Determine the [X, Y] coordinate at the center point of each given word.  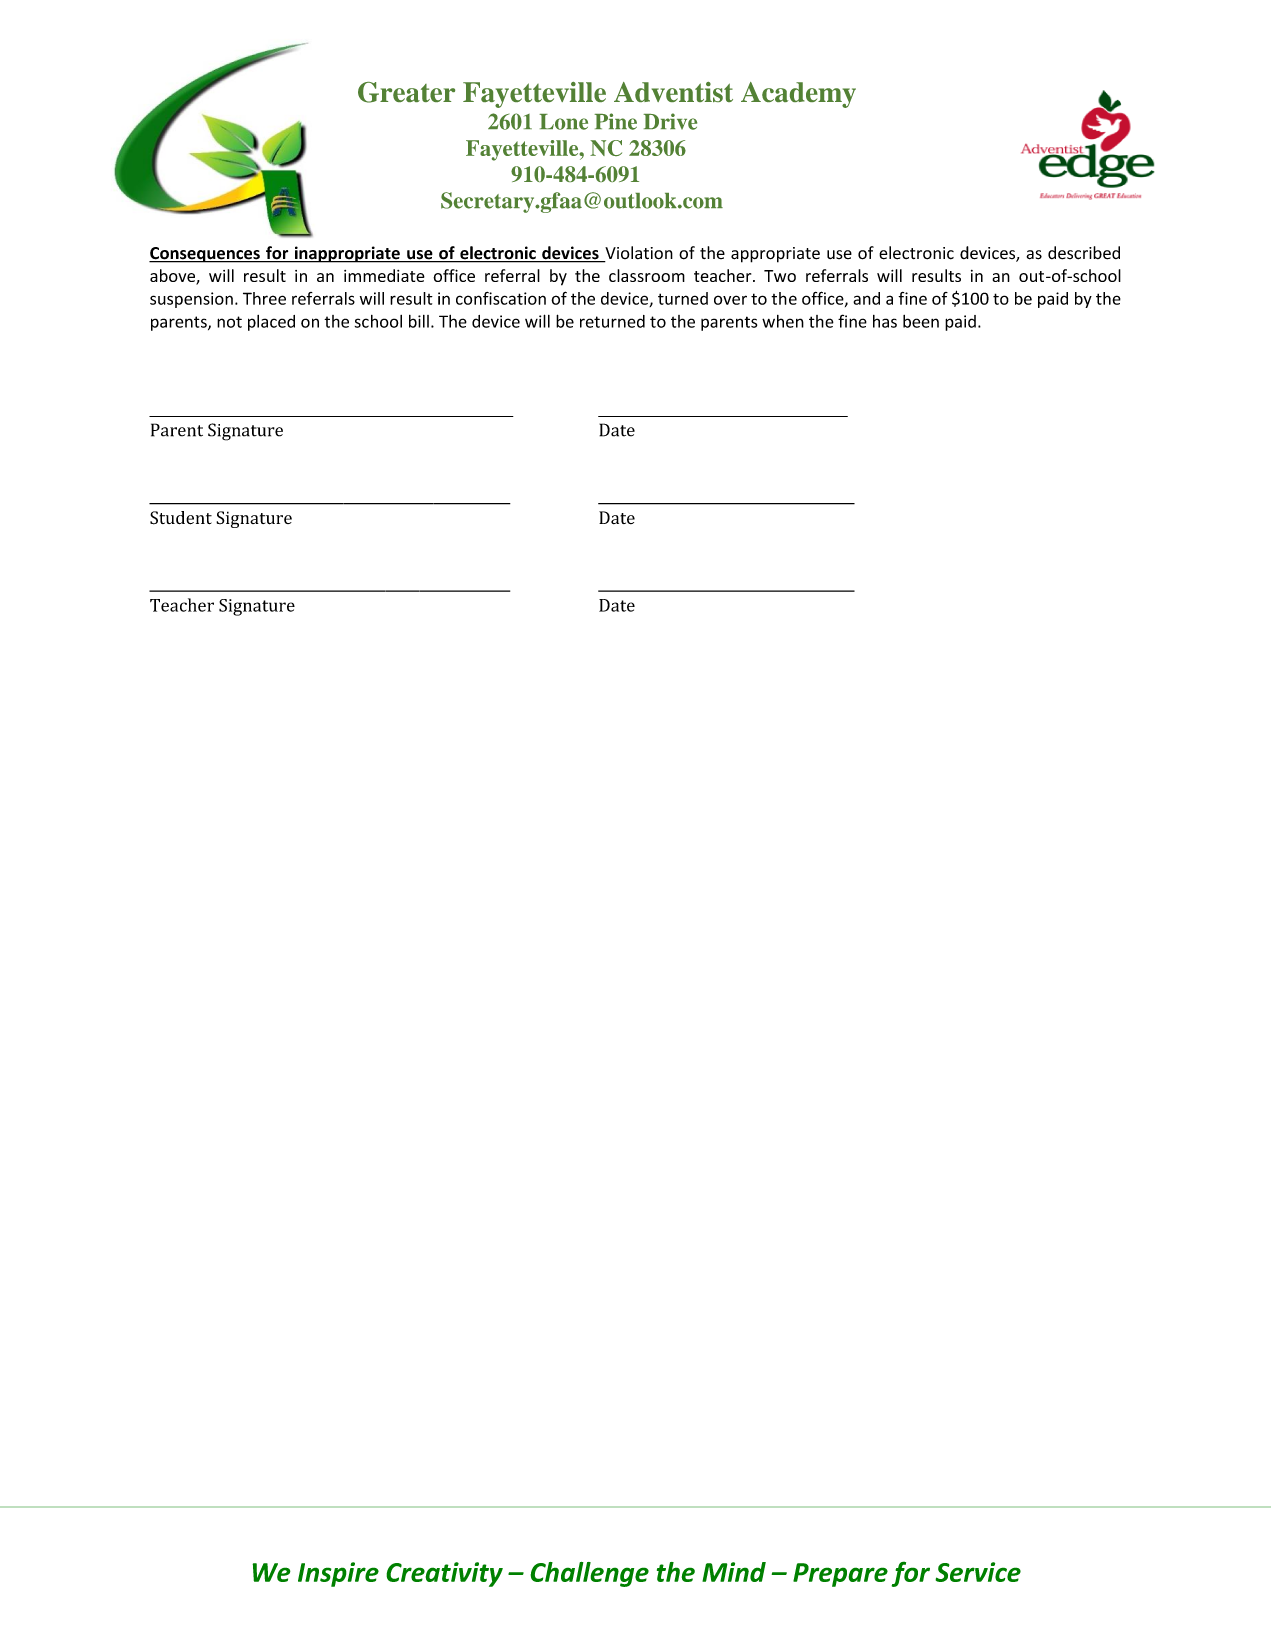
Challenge [589, 1574]
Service [978, 1572]
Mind [734, 1572]
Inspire [338, 1574]
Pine [615, 121]
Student [181, 518]
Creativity [444, 1574]
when [783, 321]
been [921, 321]
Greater [406, 92]
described [1084, 253]
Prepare [840, 1575]
